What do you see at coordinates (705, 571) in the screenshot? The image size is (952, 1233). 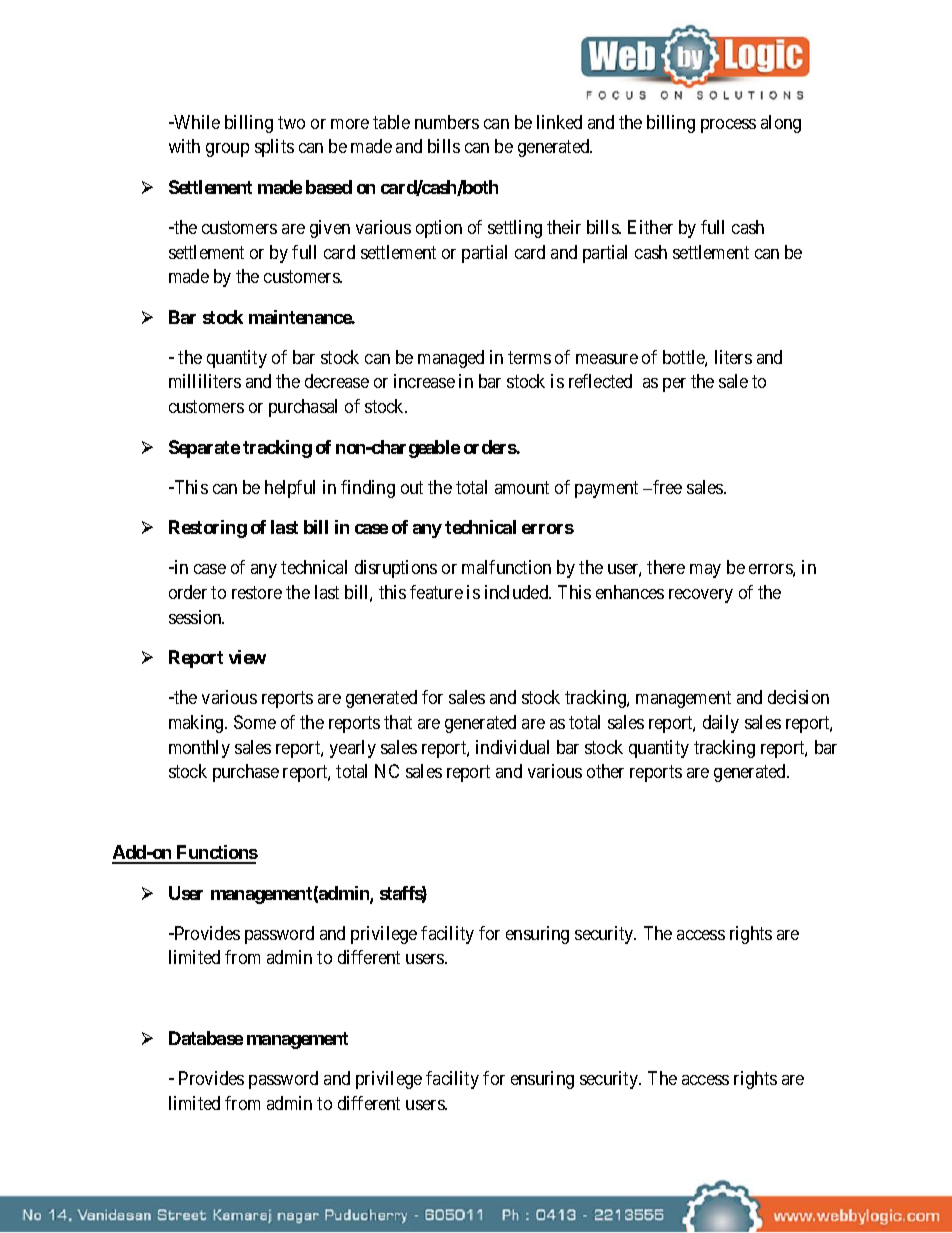 I see `may` at bounding box center [705, 571].
